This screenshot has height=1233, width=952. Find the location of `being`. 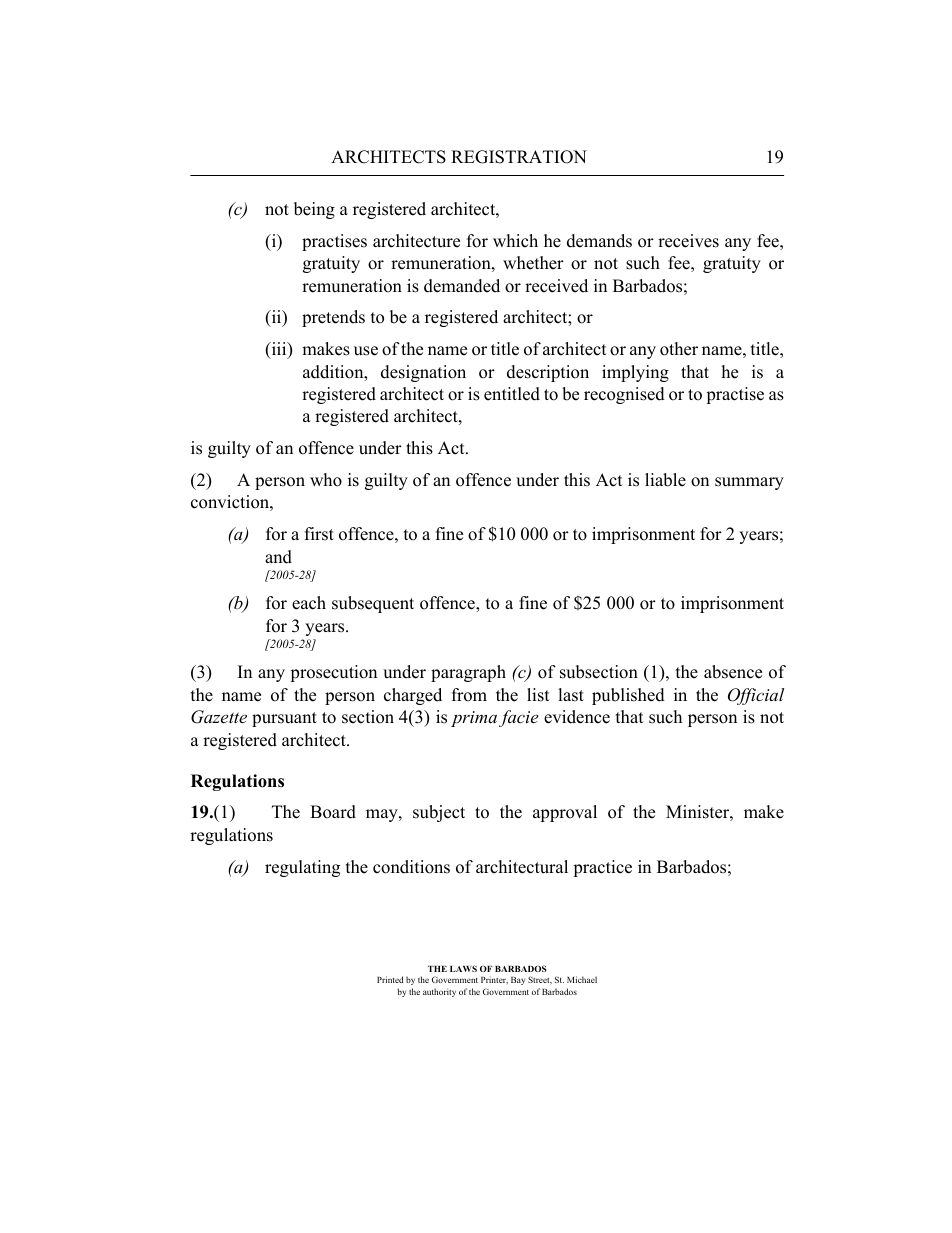

being is located at coordinates (314, 210).
